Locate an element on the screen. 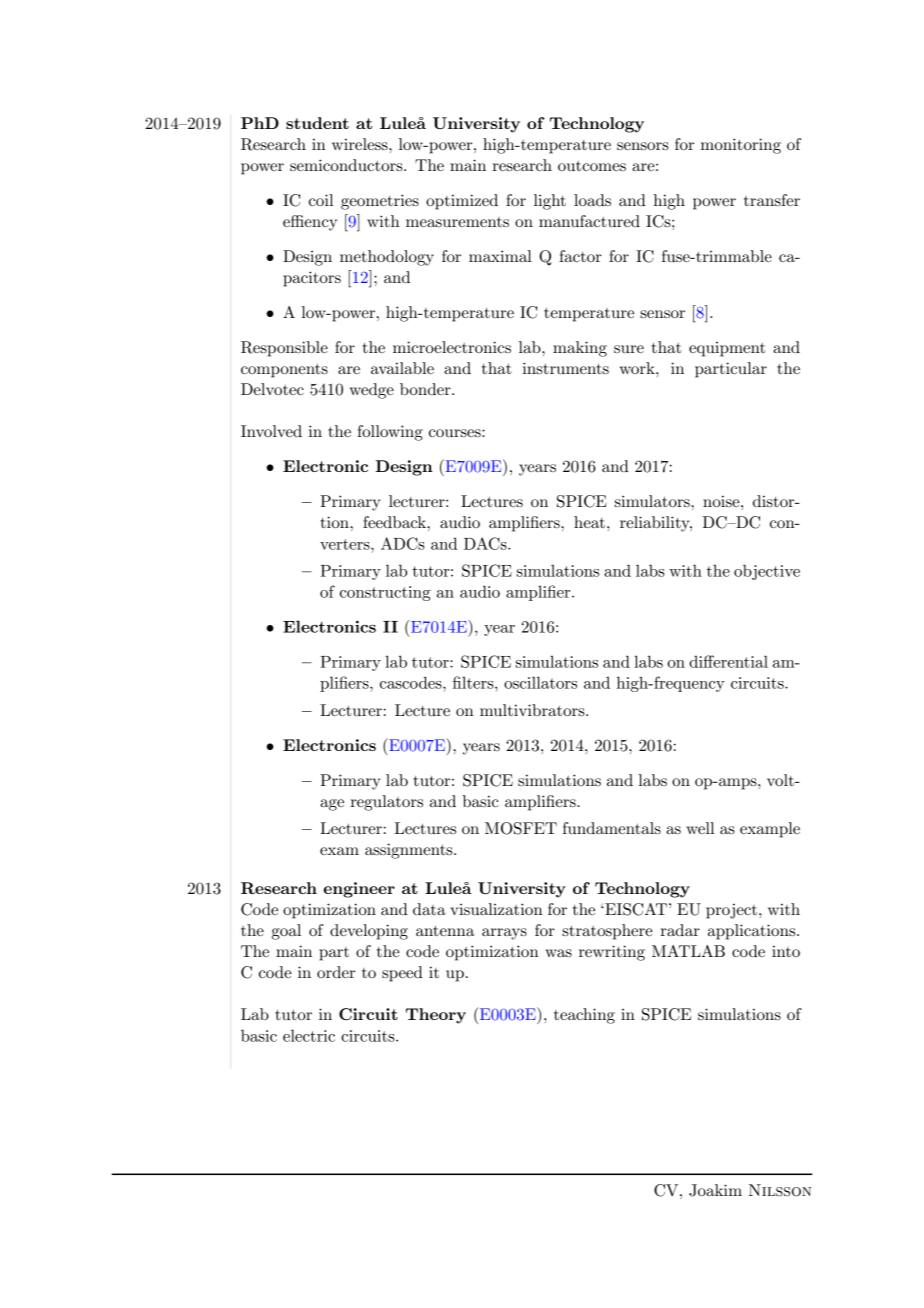  semiconductors is located at coordinates (347, 165).
